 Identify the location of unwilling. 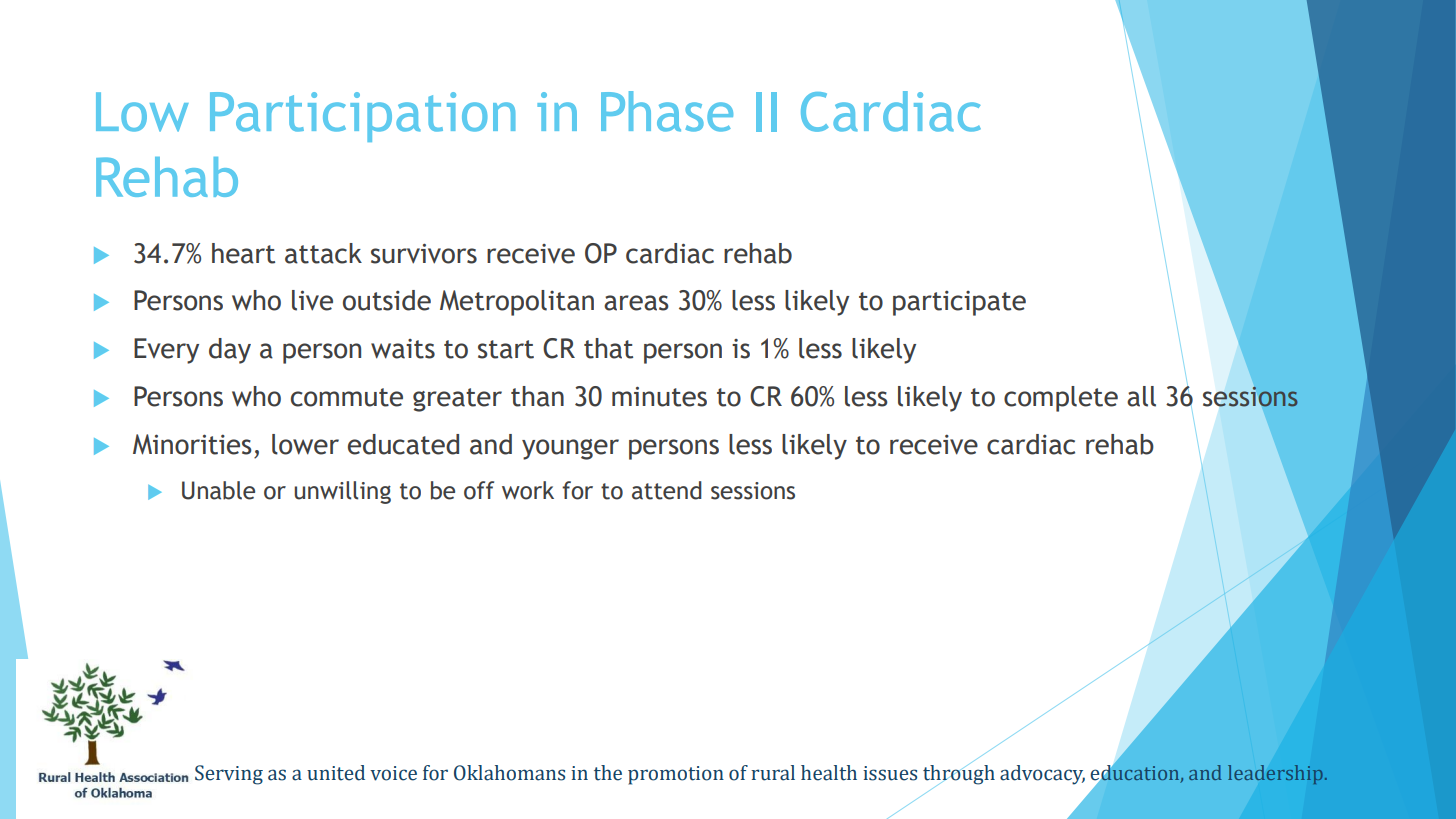
(342, 492).
